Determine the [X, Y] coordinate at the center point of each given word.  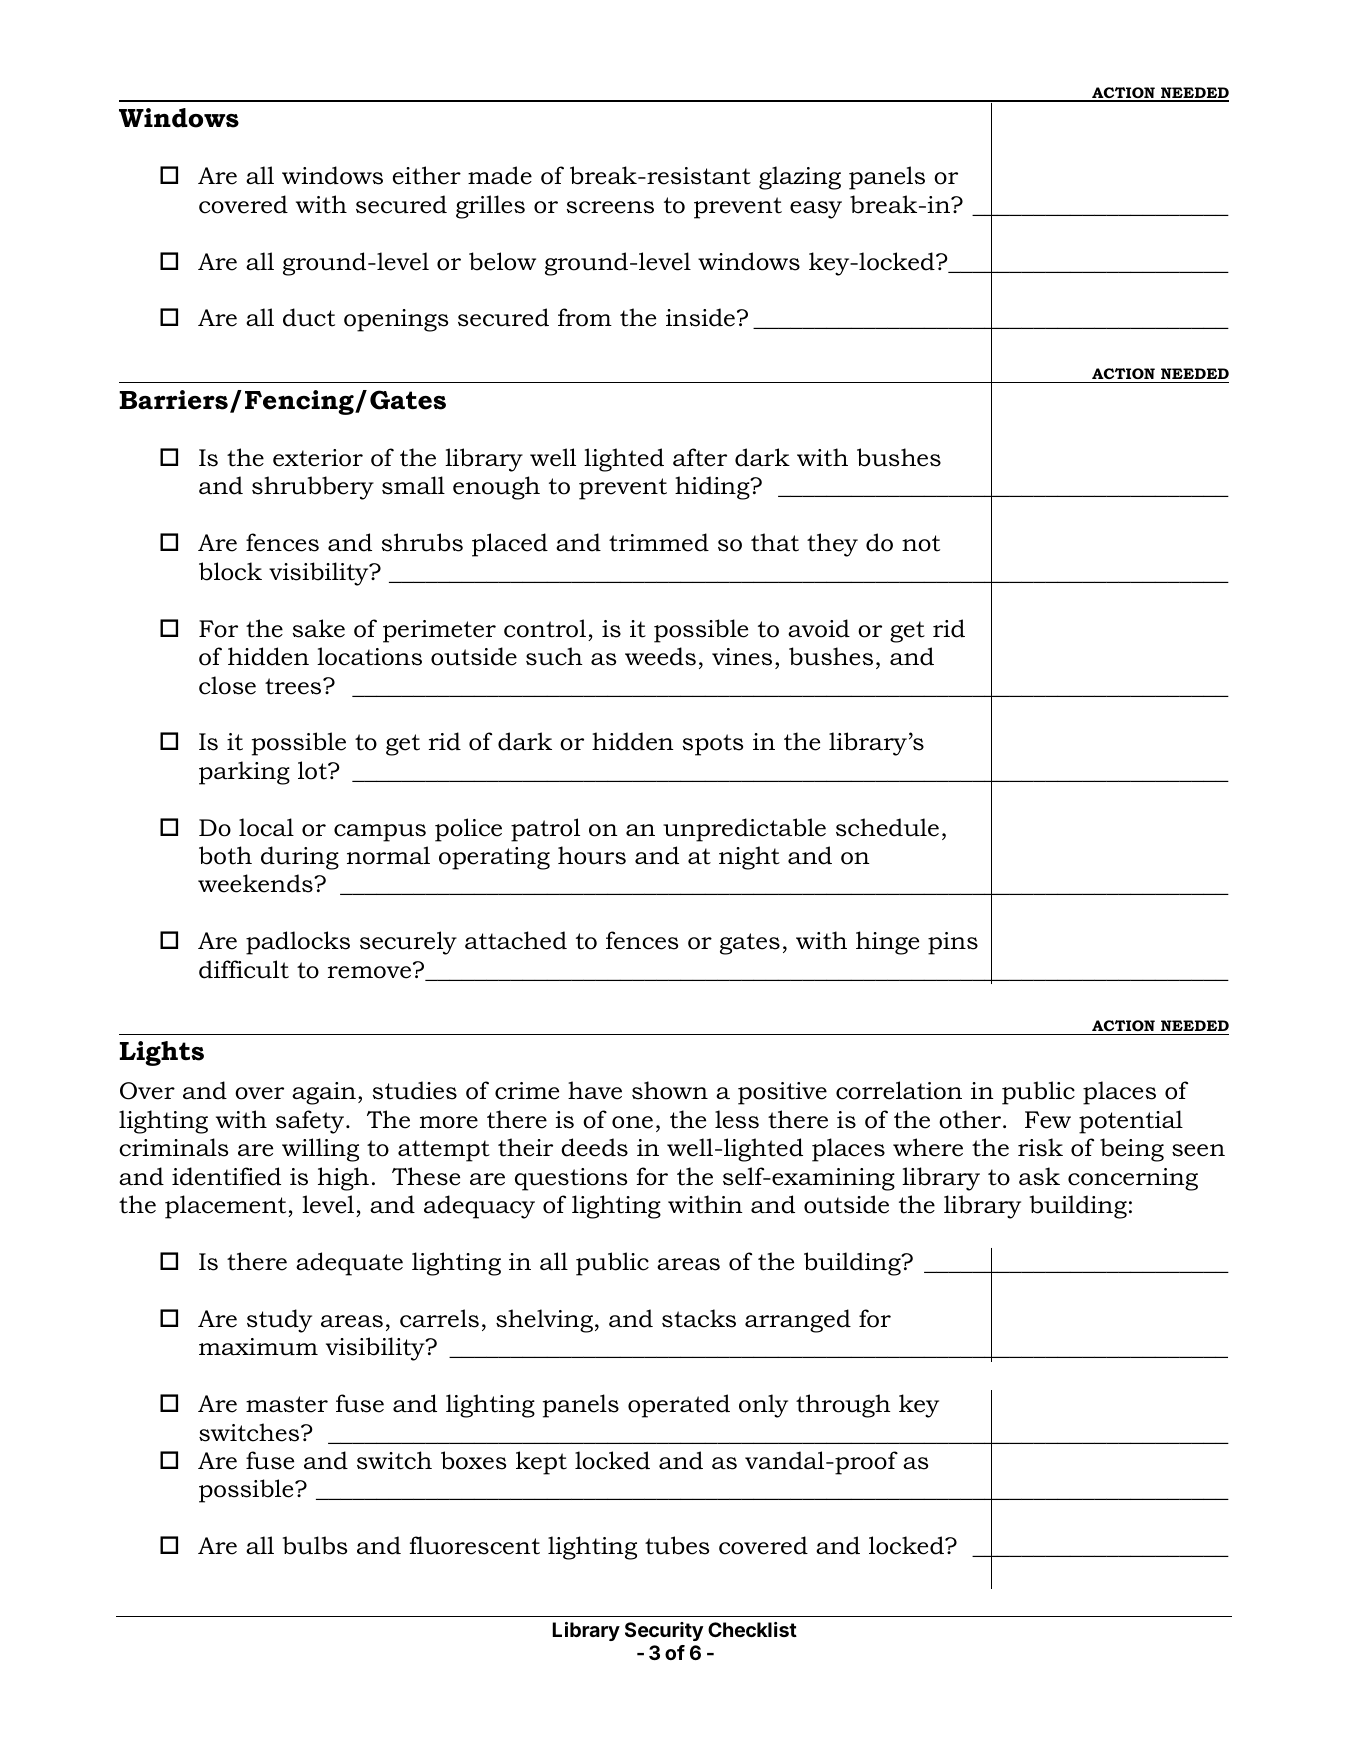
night [749, 858]
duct [309, 317]
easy [816, 210]
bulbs [315, 1545]
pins [953, 943]
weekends [256, 883]
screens [610, 207]
